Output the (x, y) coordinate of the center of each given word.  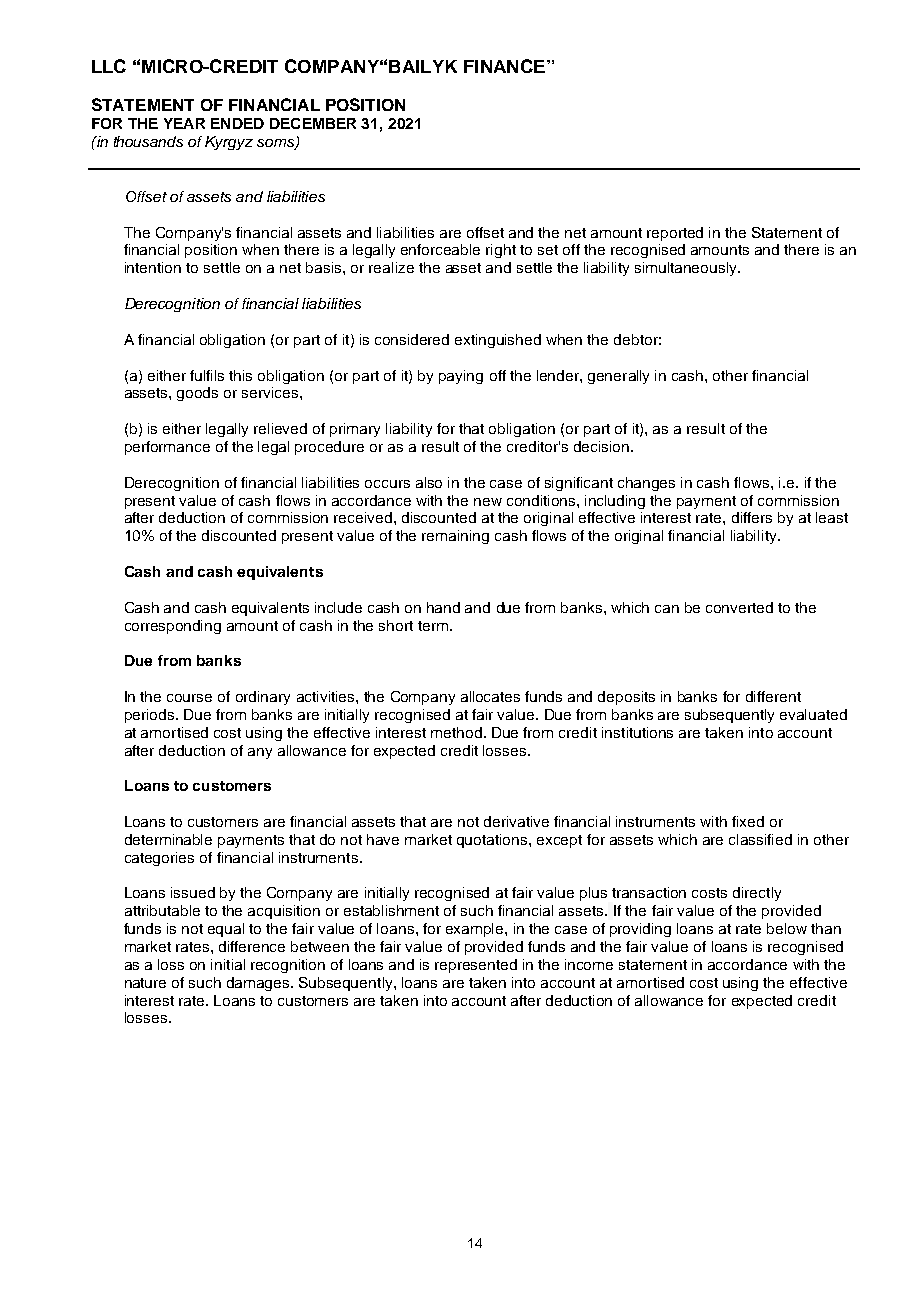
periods (151, 716)
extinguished (498, 341)
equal (226, 930)
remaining (455, 537)
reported (675, 234)
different (773, 696)
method (456, 732)
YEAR (184, 123)
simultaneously (687, 269)
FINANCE (504, 66)
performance (167, 448)
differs (752, 517)
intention (153, 267)
